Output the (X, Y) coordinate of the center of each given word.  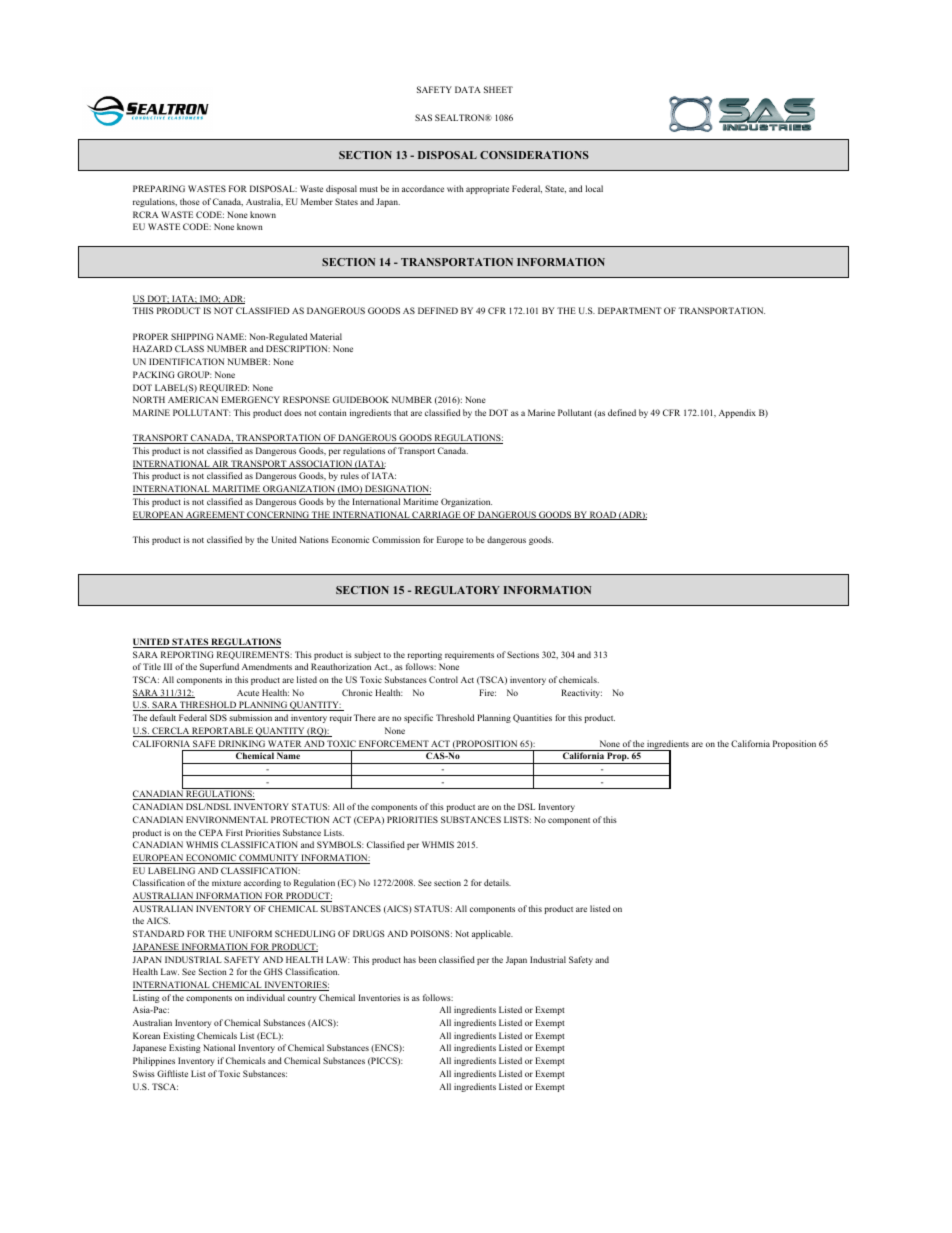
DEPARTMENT (630, 310)
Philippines (154, 1061)
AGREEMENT (215, 515)
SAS (423, 117)
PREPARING (159, 188)
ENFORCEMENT (394, 743)
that (401, 412)
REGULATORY (457, 590)
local (594, 188)
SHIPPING (192, 336)
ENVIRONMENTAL (227, 819)
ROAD (603, 515)
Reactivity (581, 693)
